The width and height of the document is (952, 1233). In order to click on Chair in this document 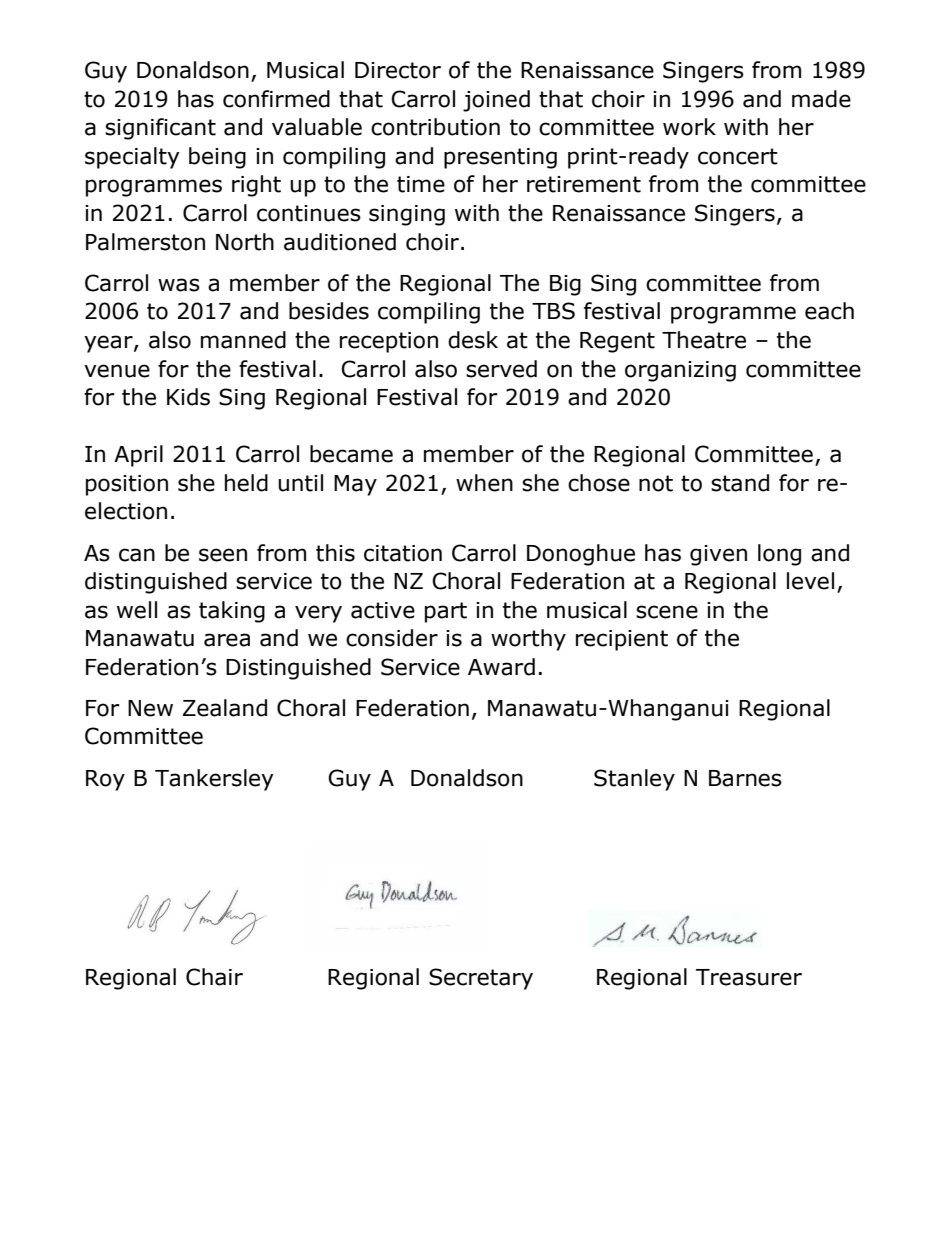, I will do `click(214, 977)`.
